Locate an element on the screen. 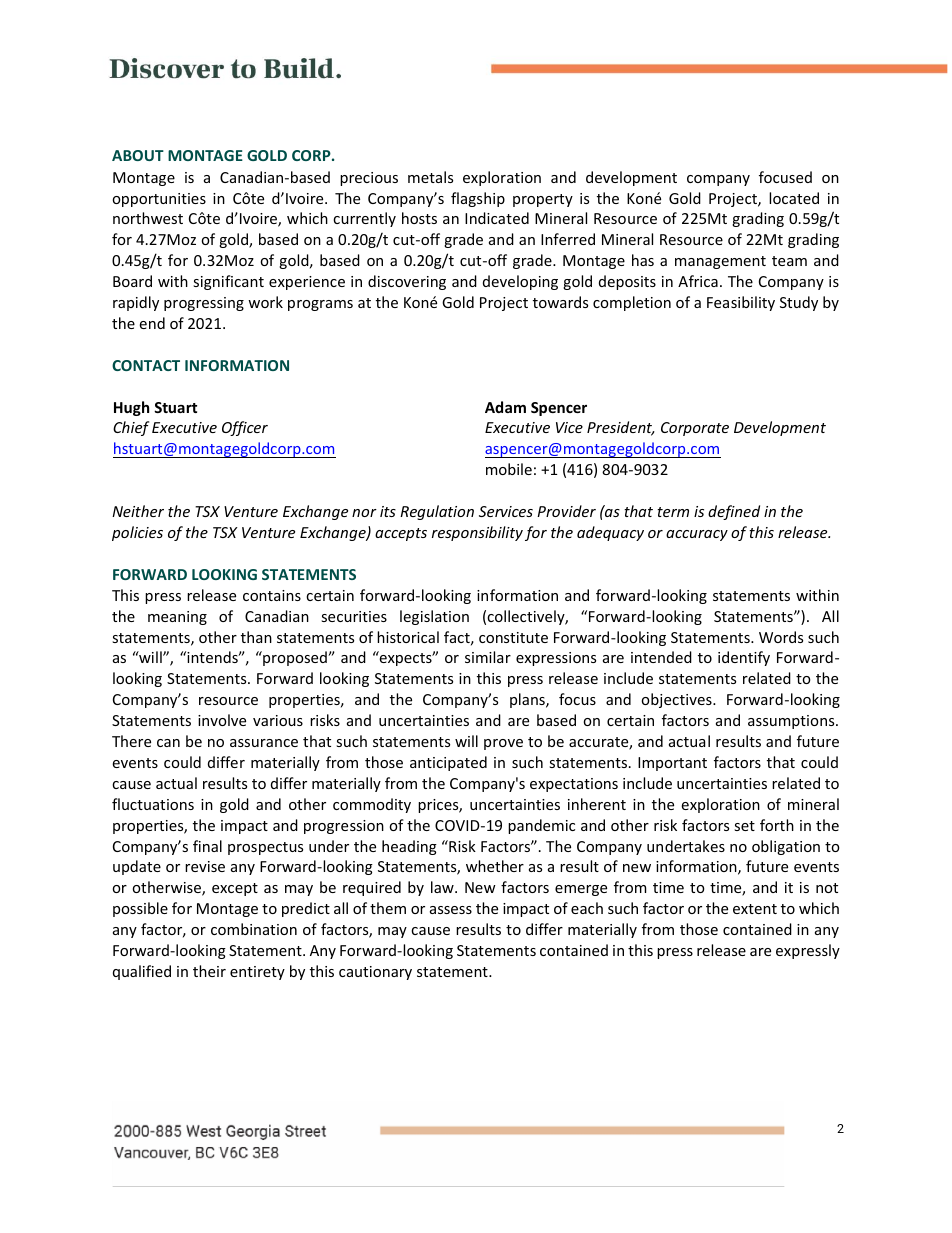 This screenshot has width=952, height=1233. located is located at coordinates (794, 198).
